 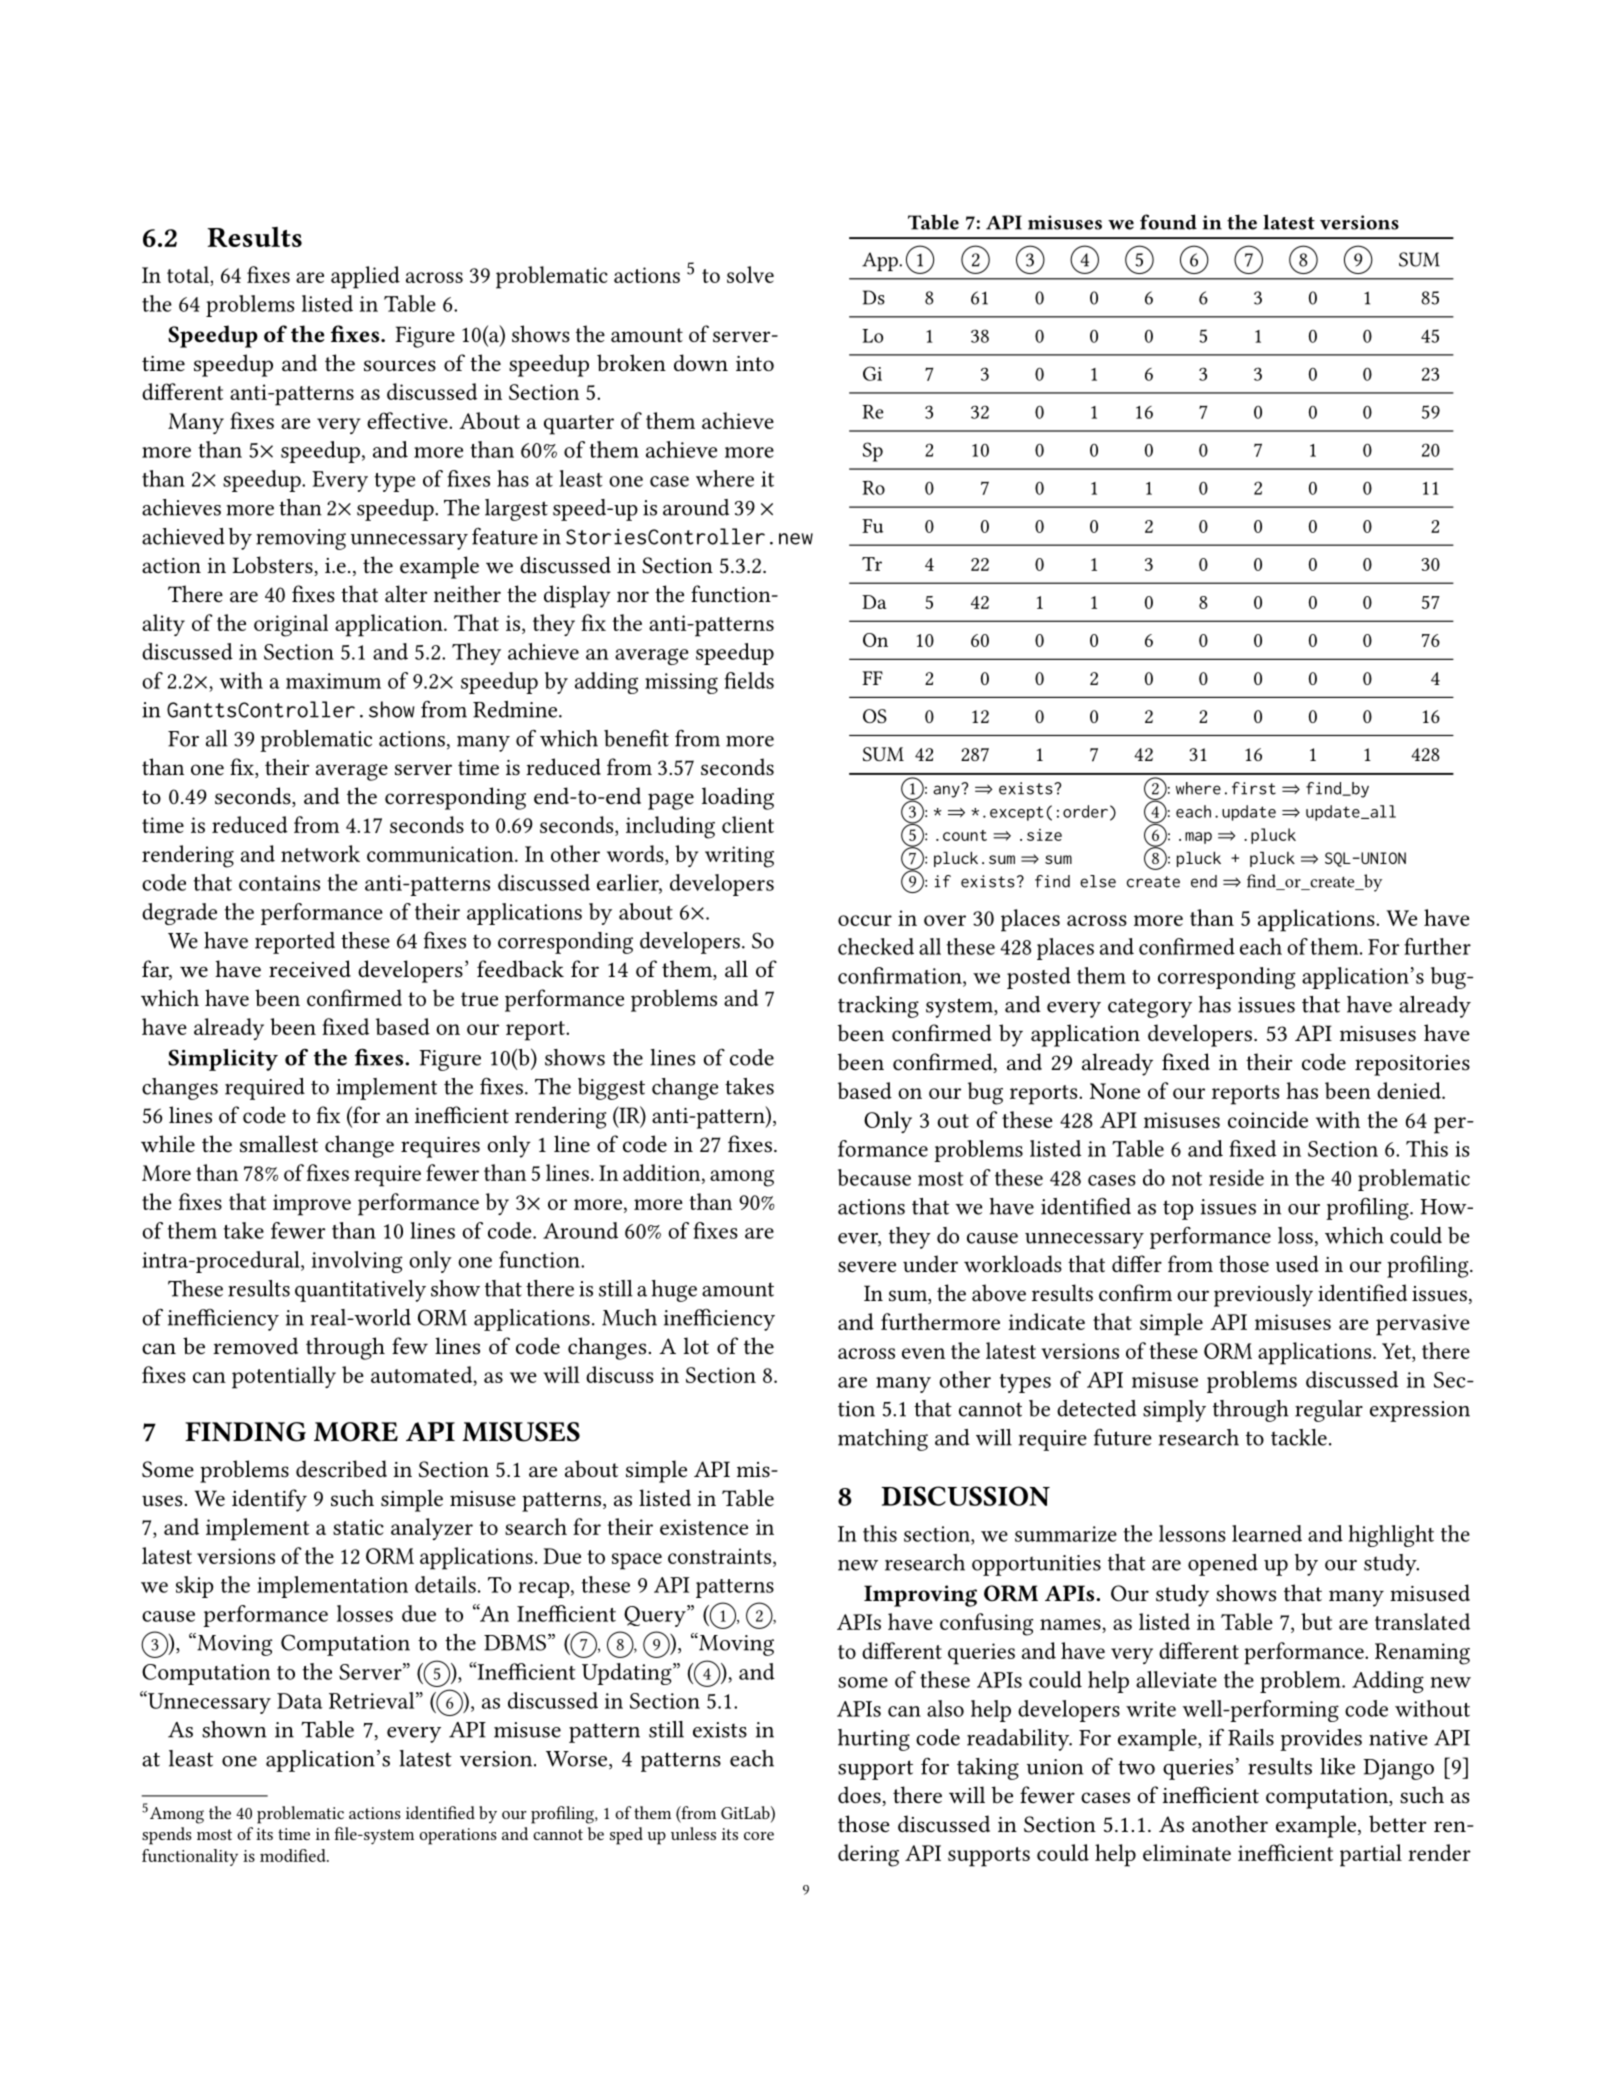 What do you see at coordinates (1337, 1766) in the screenshot?
I see `like` at bounding box center [1337, 1766].
